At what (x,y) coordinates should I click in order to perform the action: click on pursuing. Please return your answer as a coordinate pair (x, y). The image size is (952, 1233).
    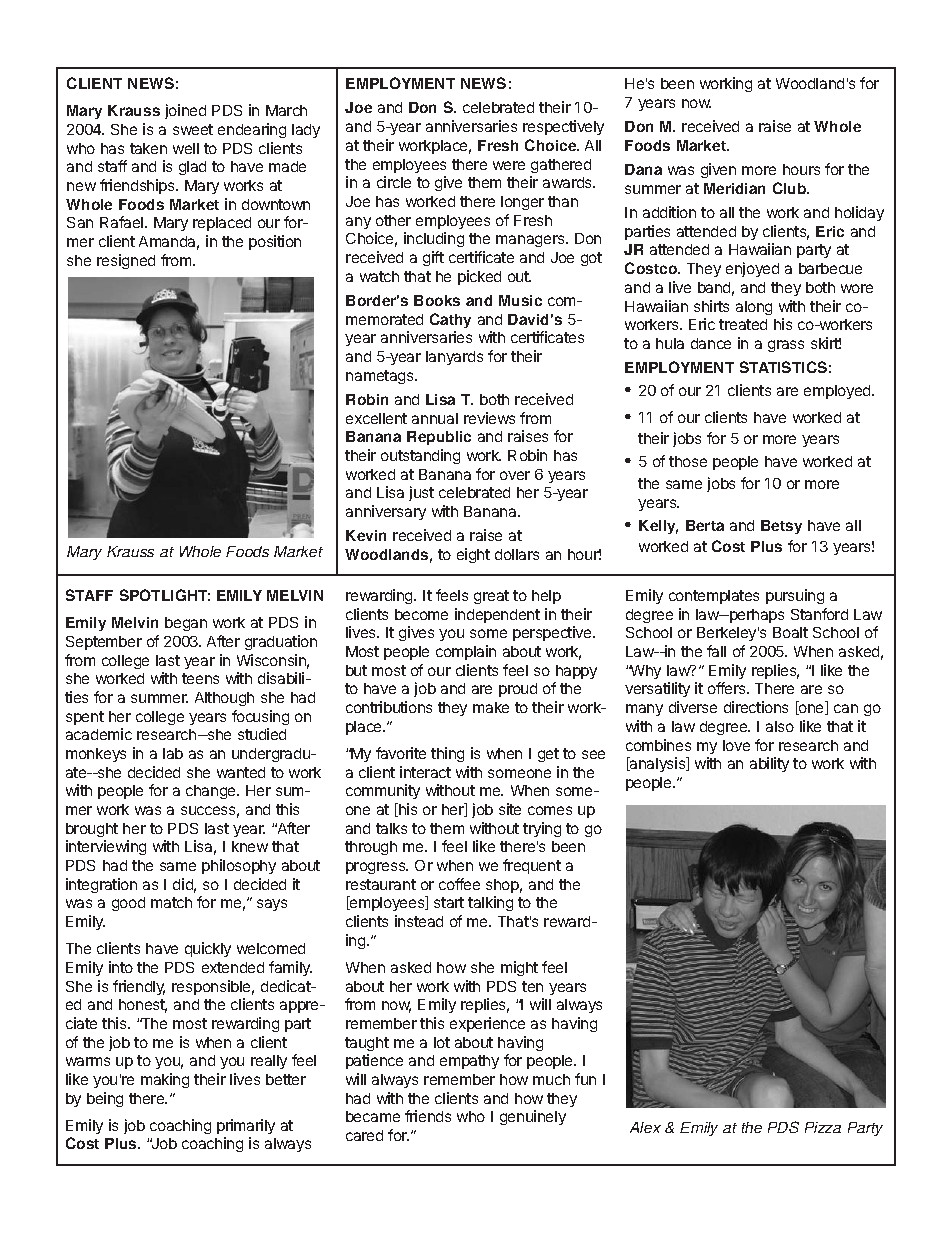
    Looking at the image, I should click on (795, 596).
